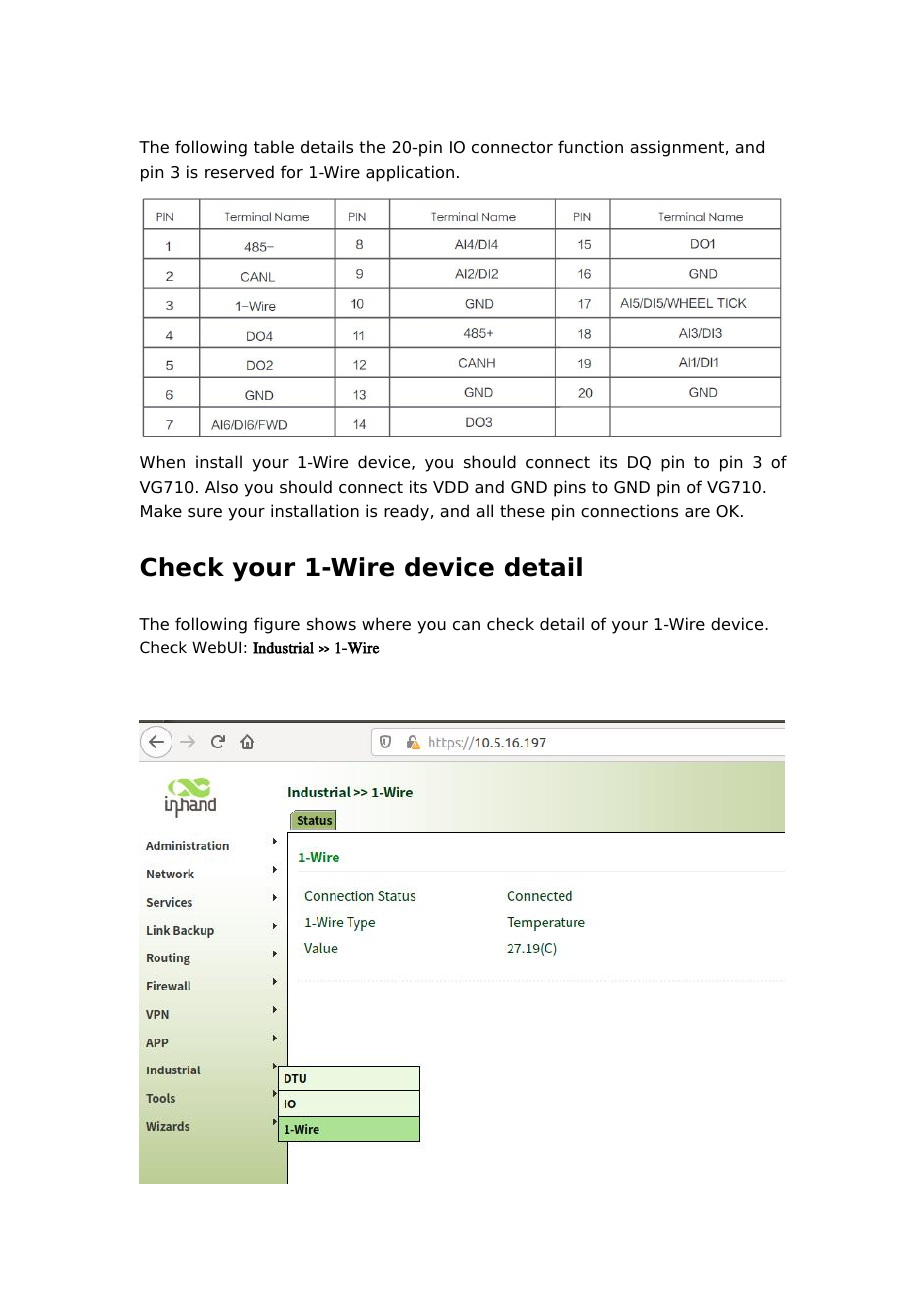  I want to click on function, so click(590, 147).
